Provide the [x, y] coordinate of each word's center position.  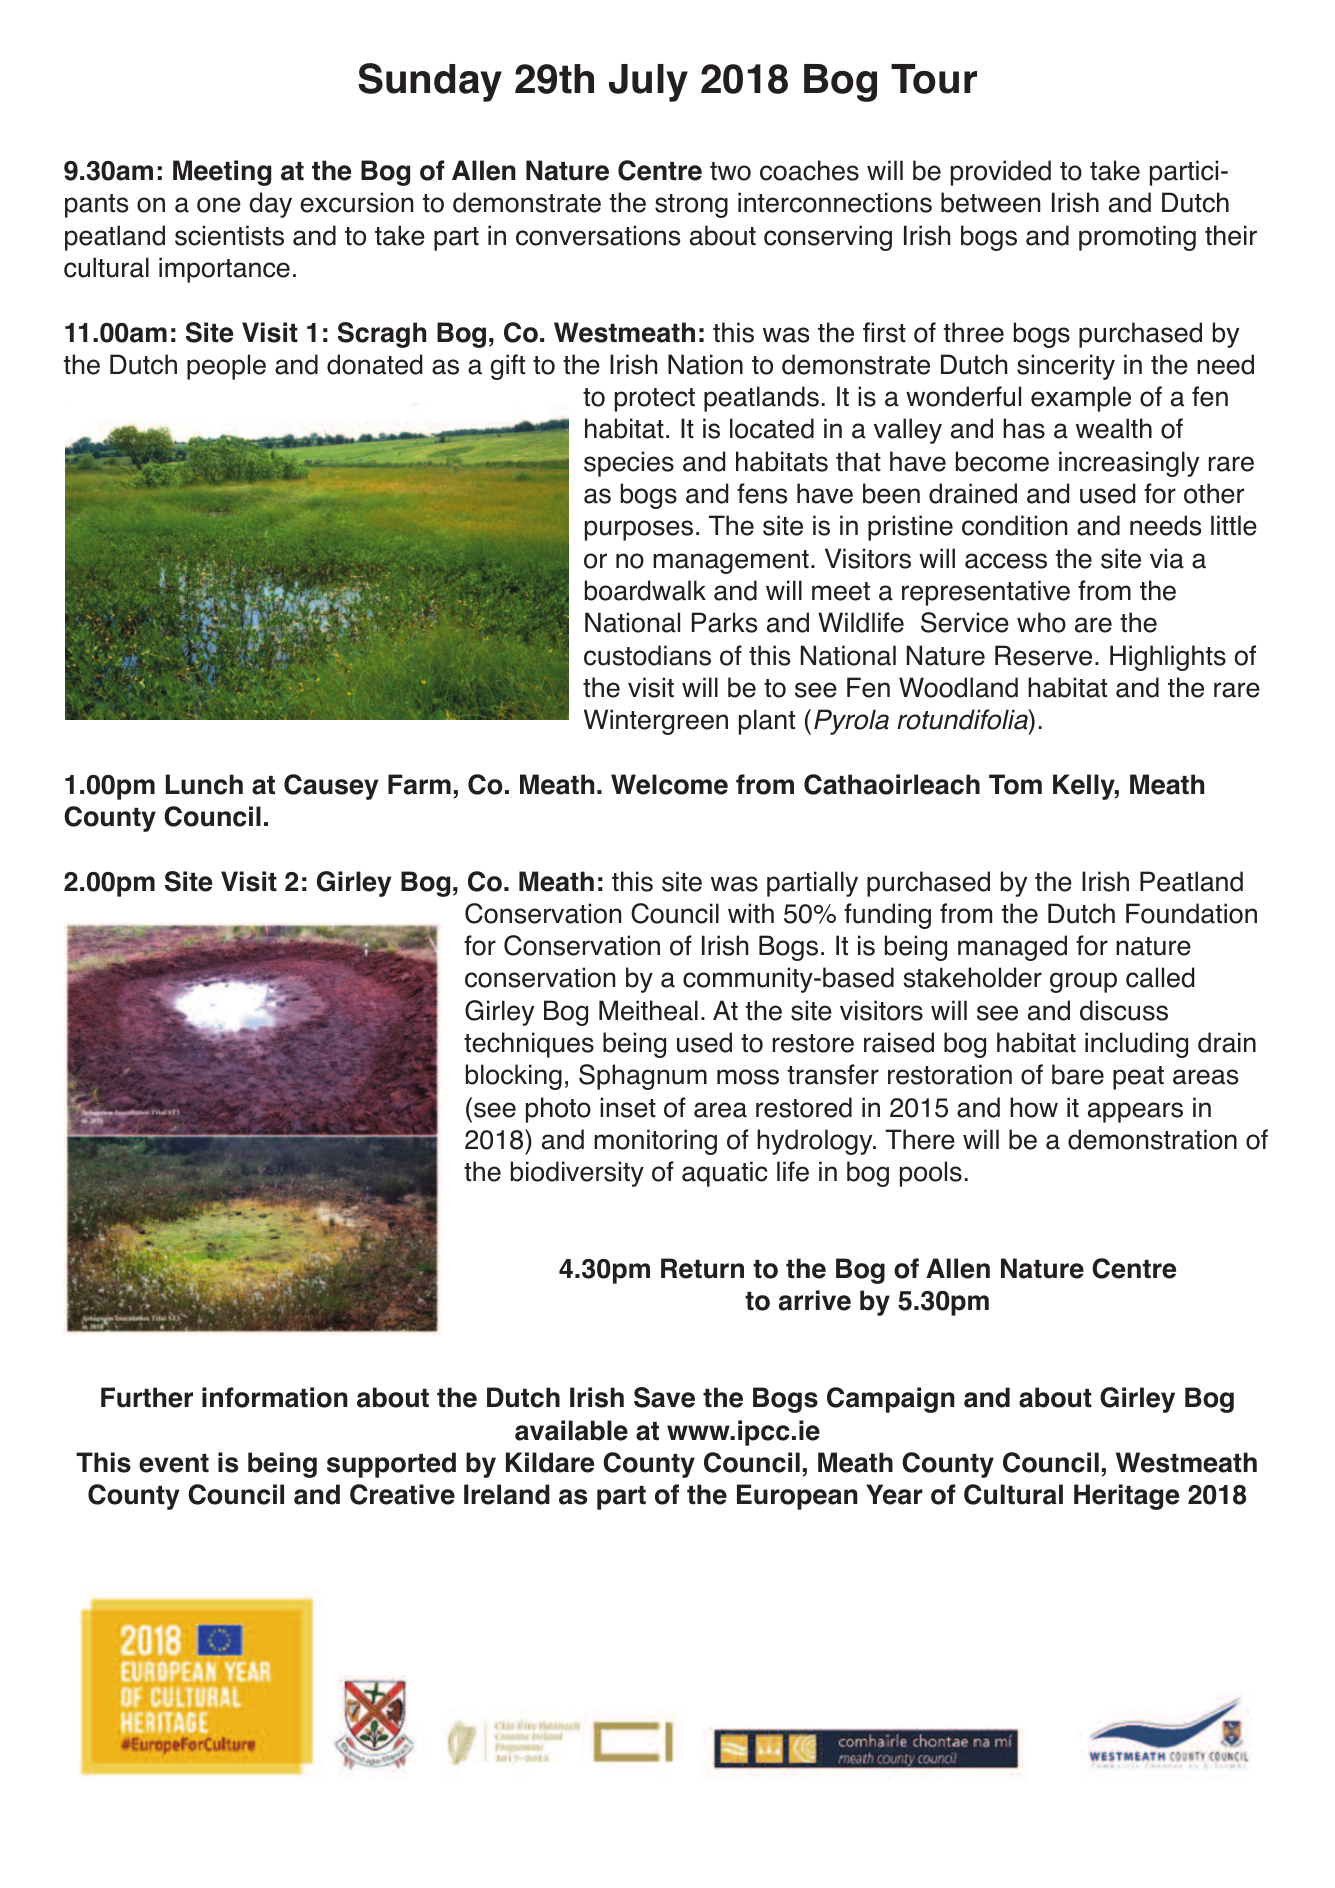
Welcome [669, 784]
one [219, 205]
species [629, 464]
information [275, 1397]
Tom [1015, 784]
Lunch [204, 784]
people [226, 367]
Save [664, 1397]
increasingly [1129, 464]
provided [1001, 173]
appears [1135, 1112]
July [648, 83]
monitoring [655, 1142]
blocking [514, 1077]
